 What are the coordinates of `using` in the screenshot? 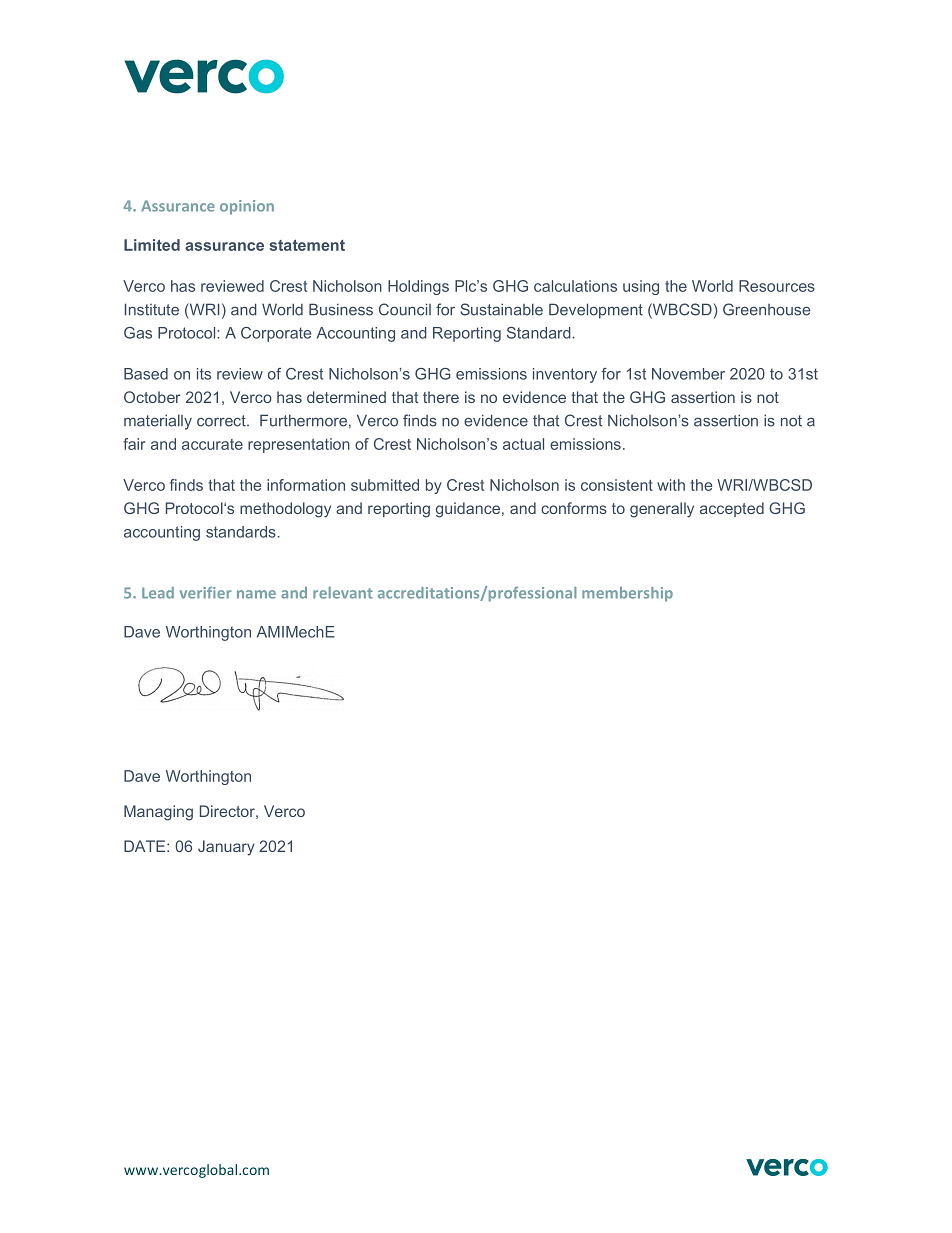 It's located at (641, 287).
